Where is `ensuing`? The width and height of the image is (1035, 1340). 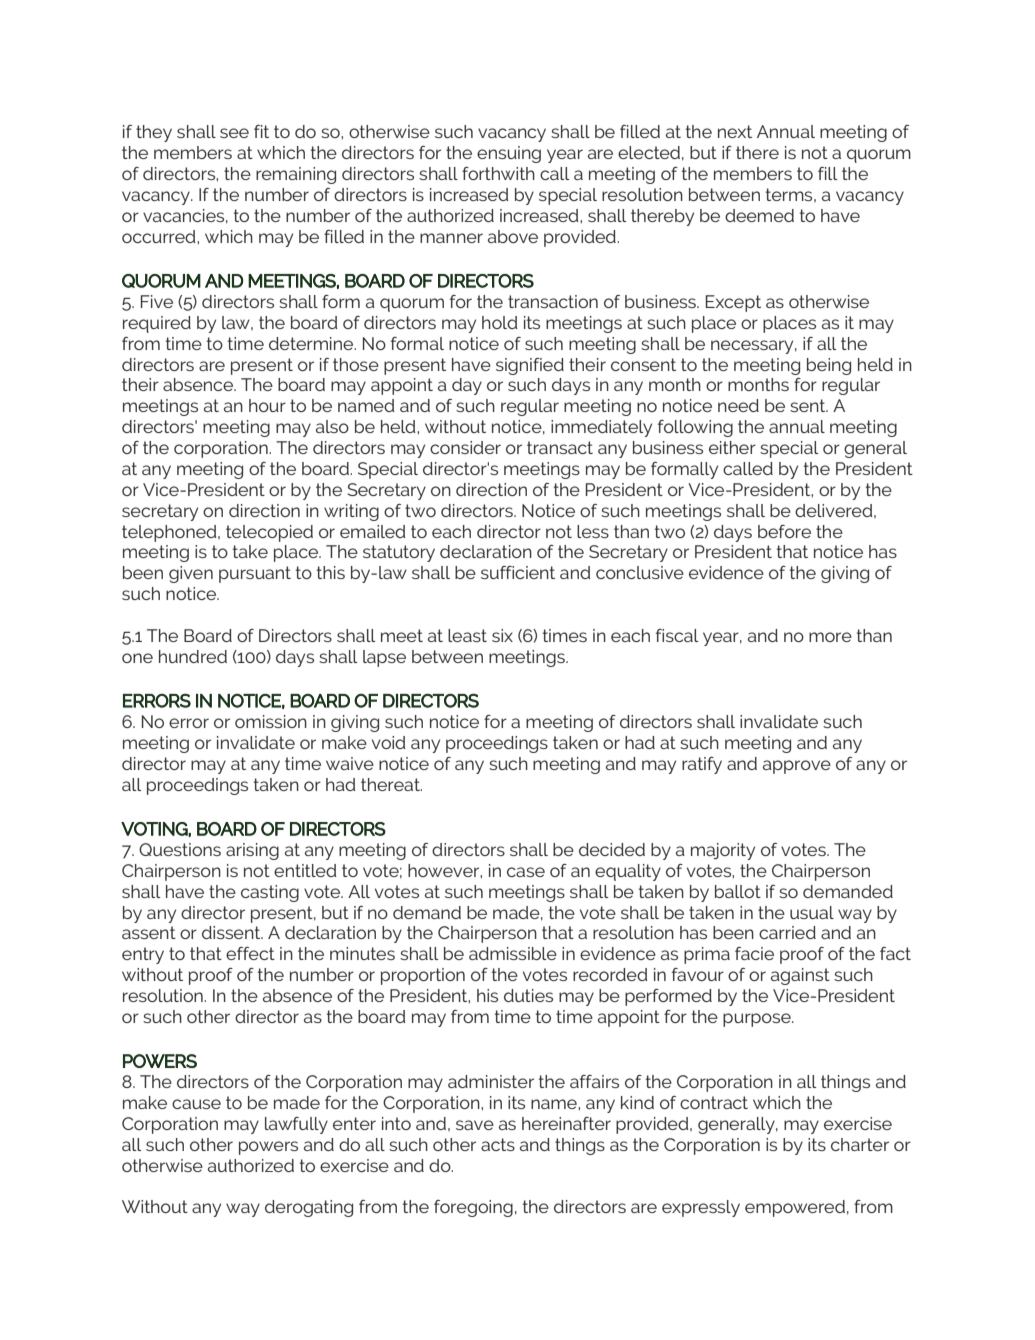
ensuing is located at coordinates (509, 154).
